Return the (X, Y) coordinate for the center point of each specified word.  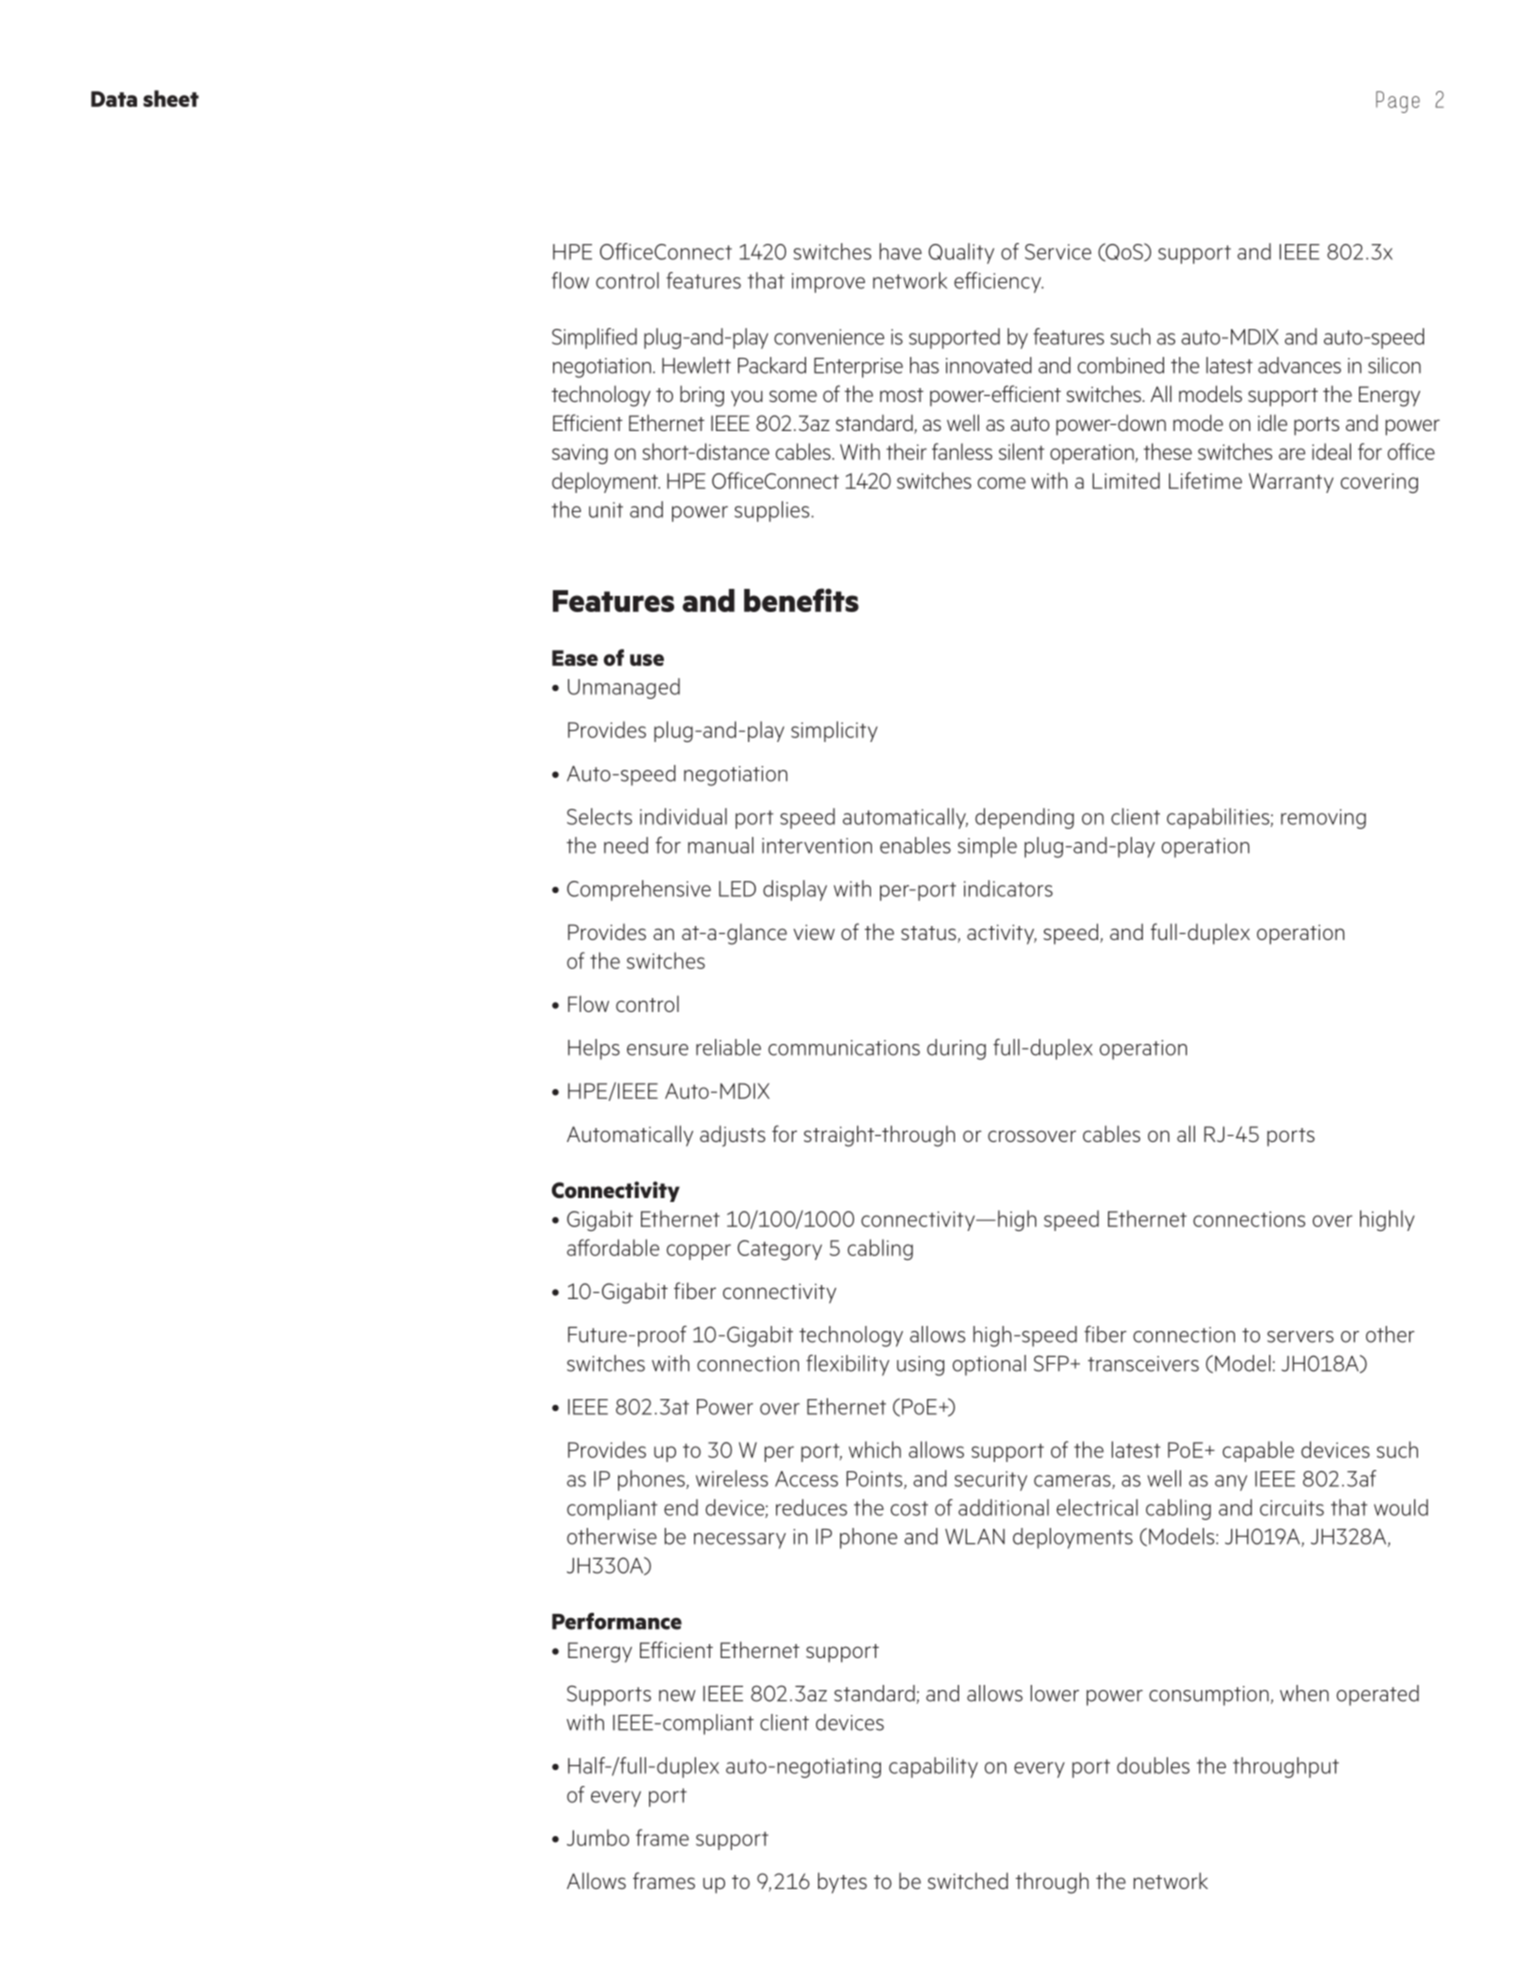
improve (828, 283)
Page (1398, 102)
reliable (728, 1047)
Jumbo (598, 1837)
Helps (594, 1049)
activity (1002, 934)
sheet (171, 98)
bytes (842, 1882)
